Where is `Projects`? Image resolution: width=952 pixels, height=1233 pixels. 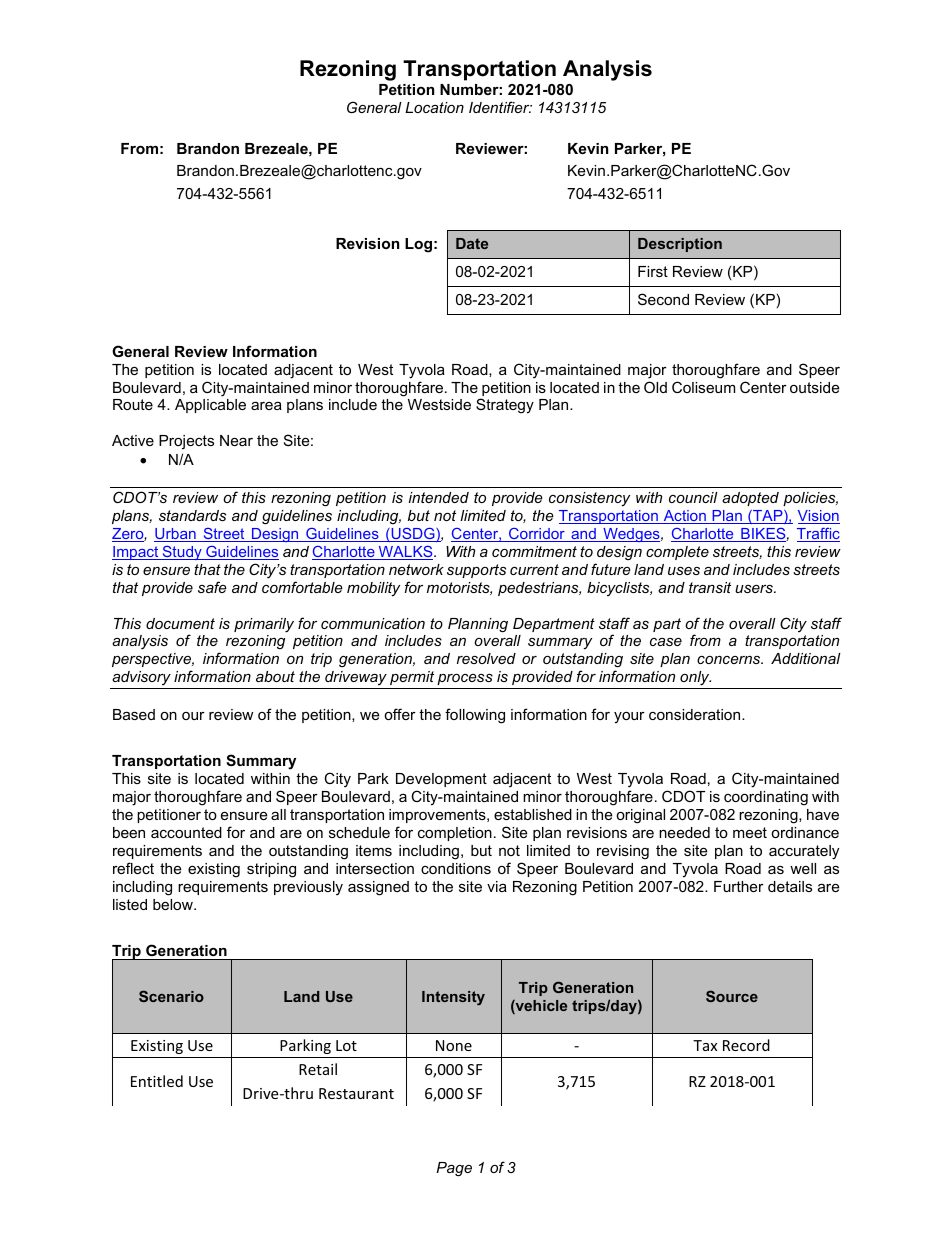
Projects is located at coordinates (186, 442).
